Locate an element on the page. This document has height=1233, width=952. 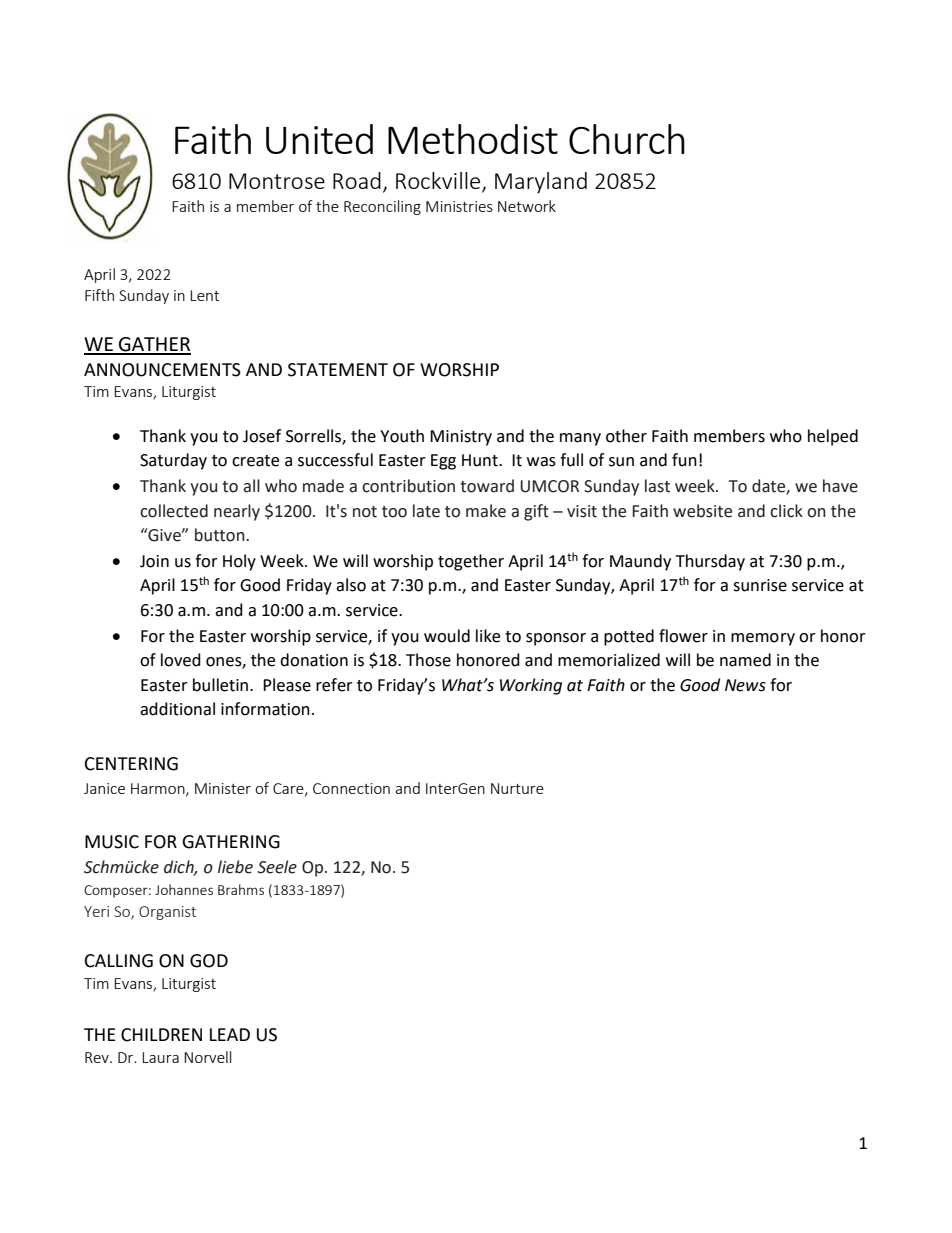
fun is located at coordinates (684, 460).
